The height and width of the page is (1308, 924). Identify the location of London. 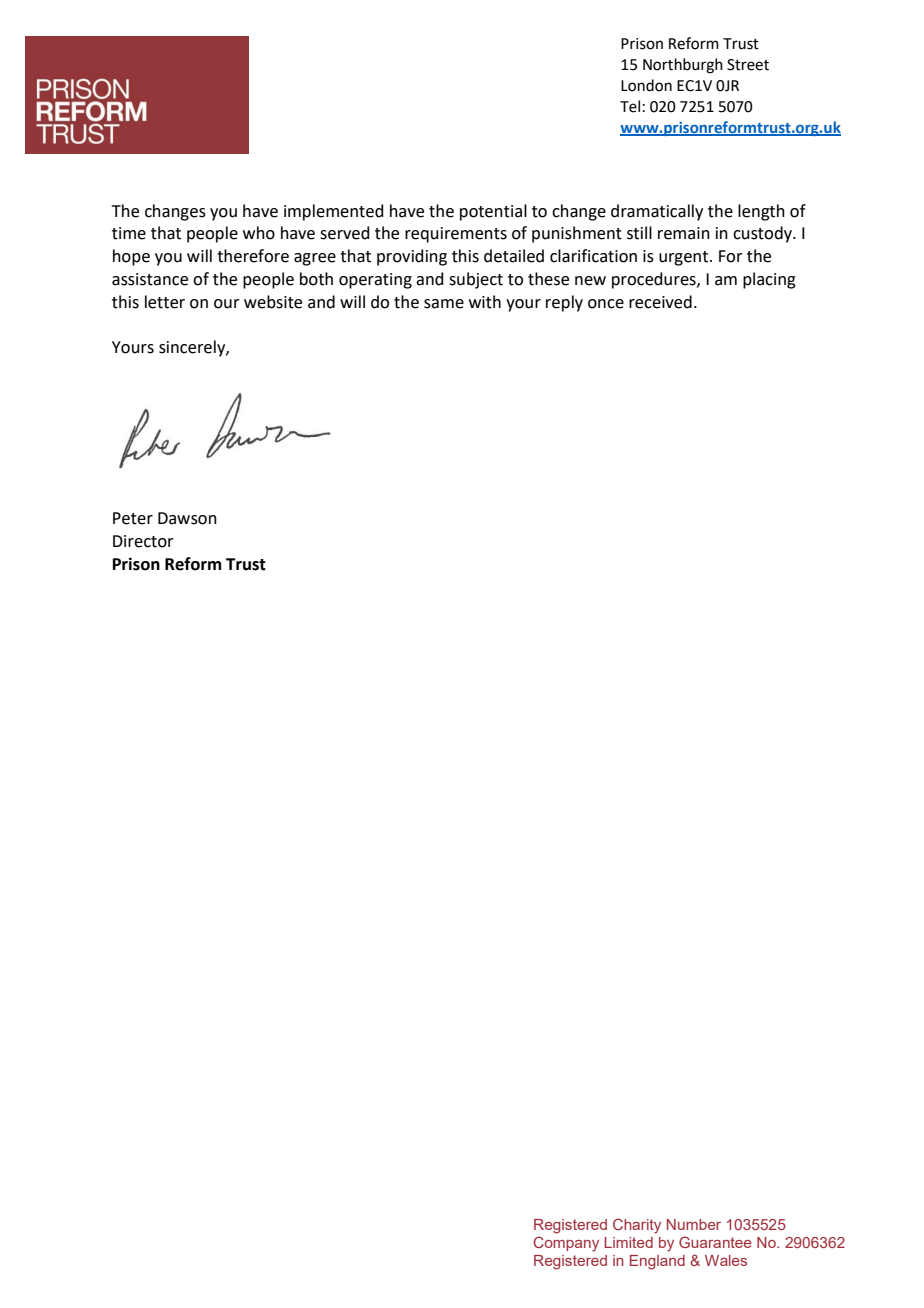
(646, 85).
